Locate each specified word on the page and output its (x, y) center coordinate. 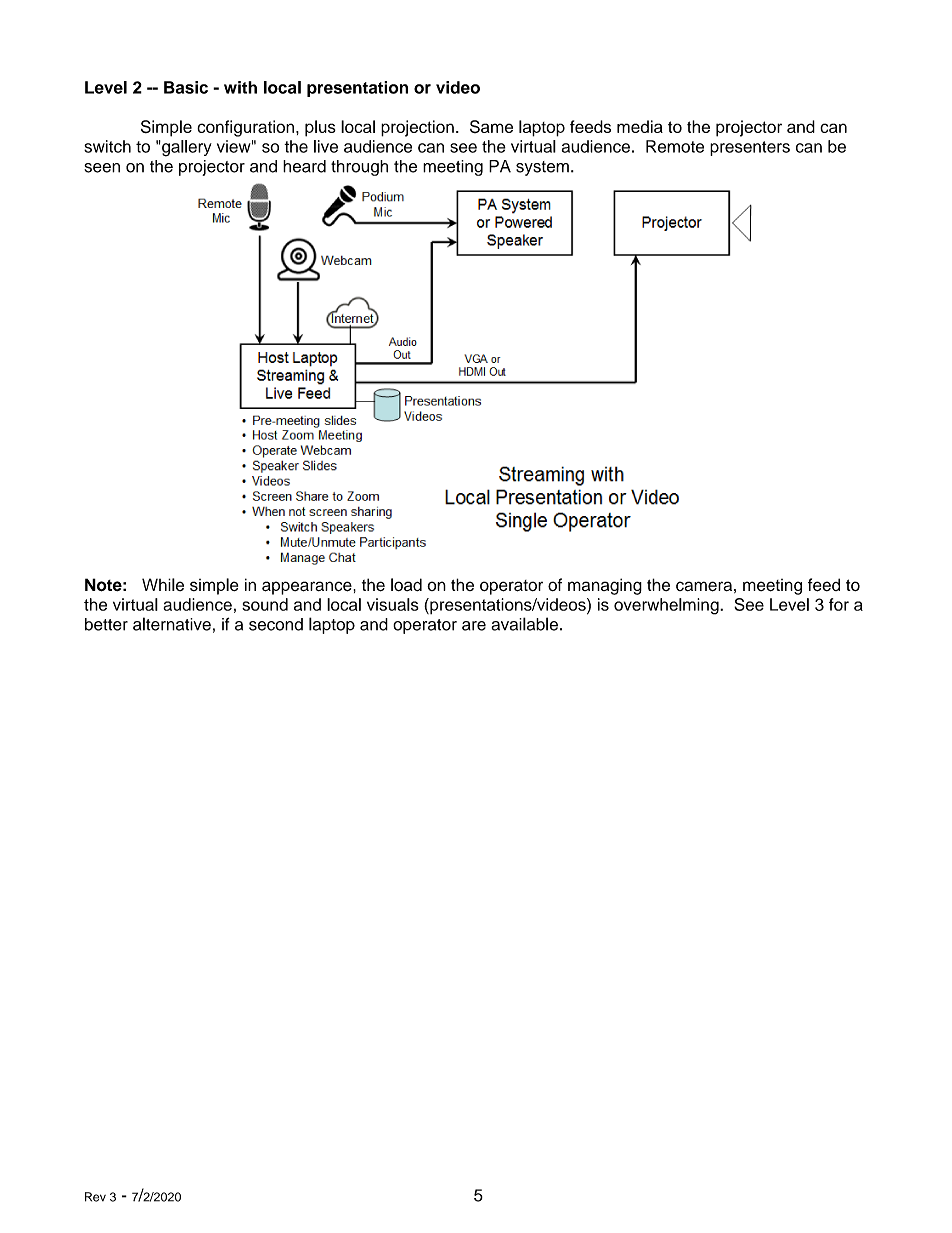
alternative (172, 624)
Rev (95, 1197)
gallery (186, 148)
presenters (750, 148)
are (474, 626)
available (524, 624)
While (163, 584)
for (839, 604)
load (406, 584)
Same (491, 126)
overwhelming (667, 606)
